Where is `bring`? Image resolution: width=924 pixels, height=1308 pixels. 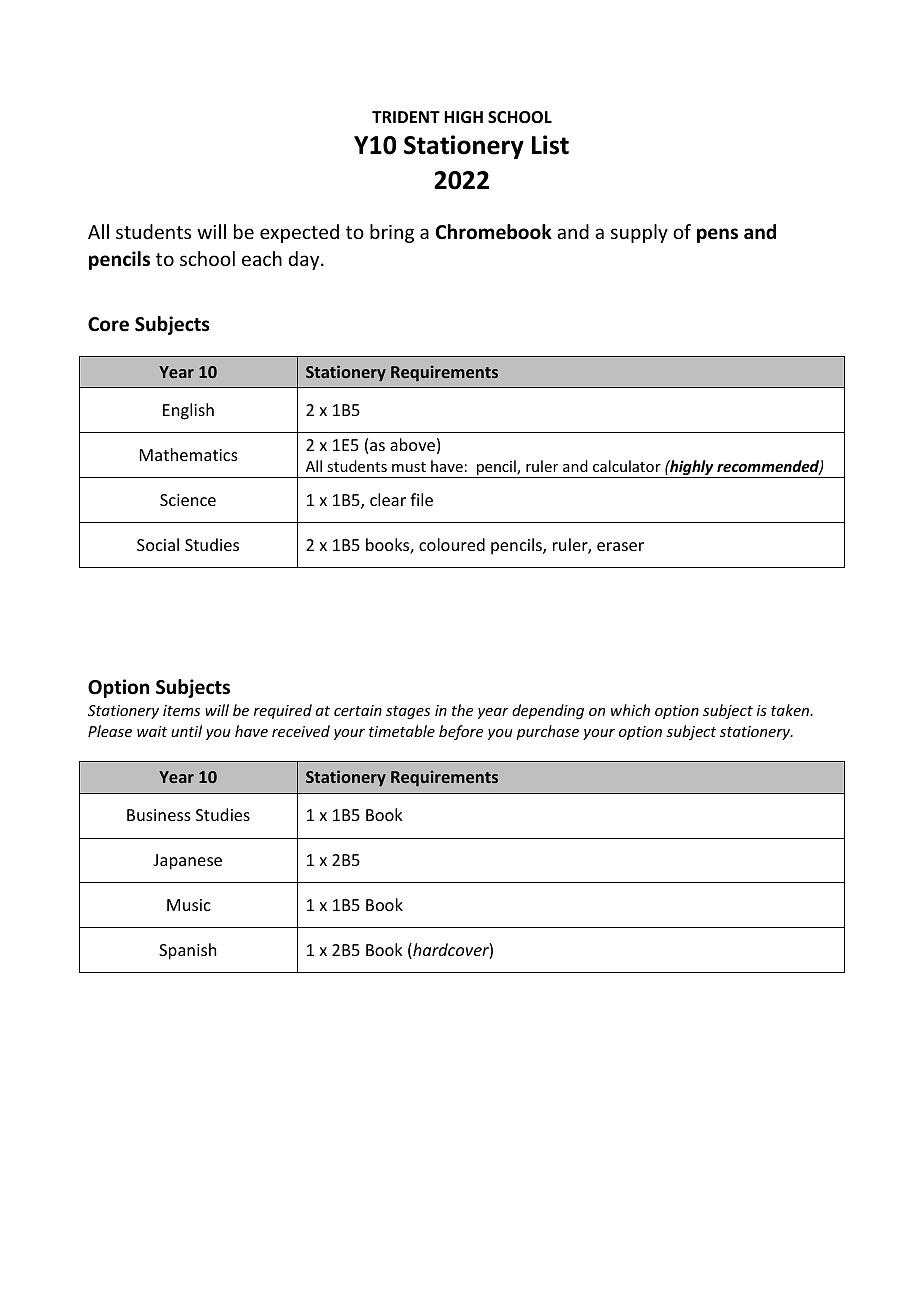
bring is located at coordinates (392, 233).
